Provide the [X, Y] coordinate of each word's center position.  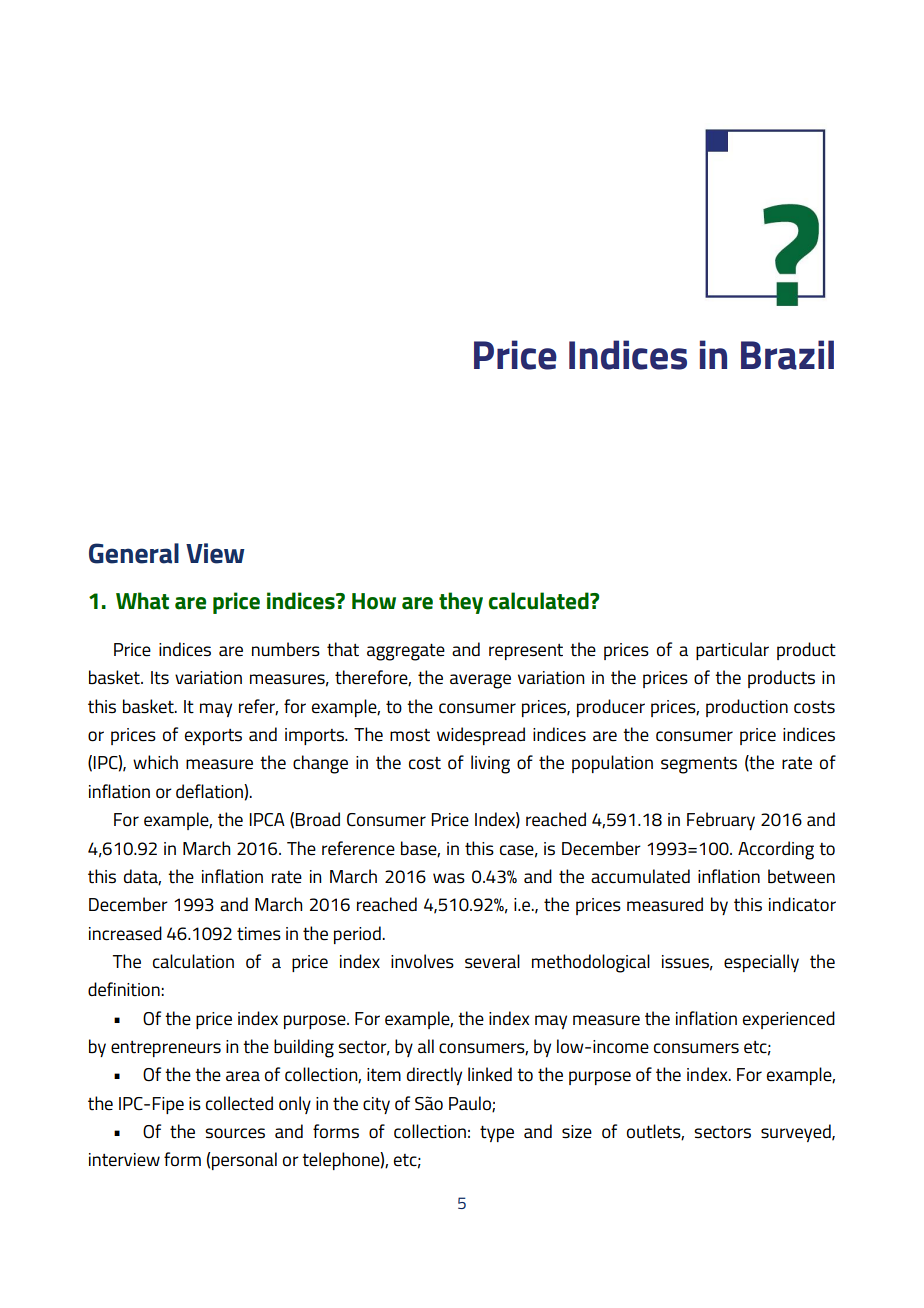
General [134, 553]
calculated [540, 601]
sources [235, 1133]
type [497, 1134]
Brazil [787, 355]
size [577, 1132]
